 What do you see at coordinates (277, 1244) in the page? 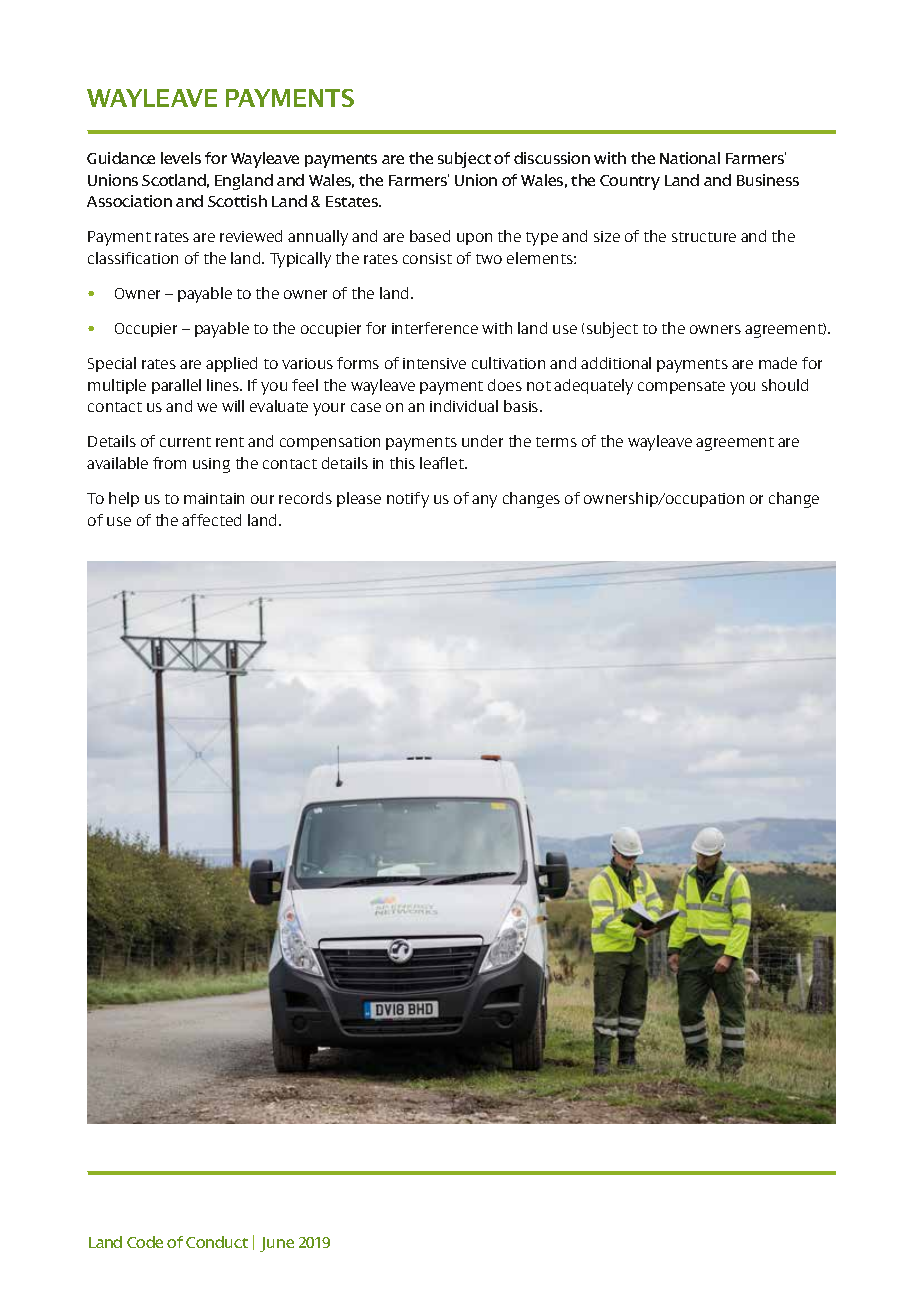
I see `June` at bounding box center [277, 1244].
